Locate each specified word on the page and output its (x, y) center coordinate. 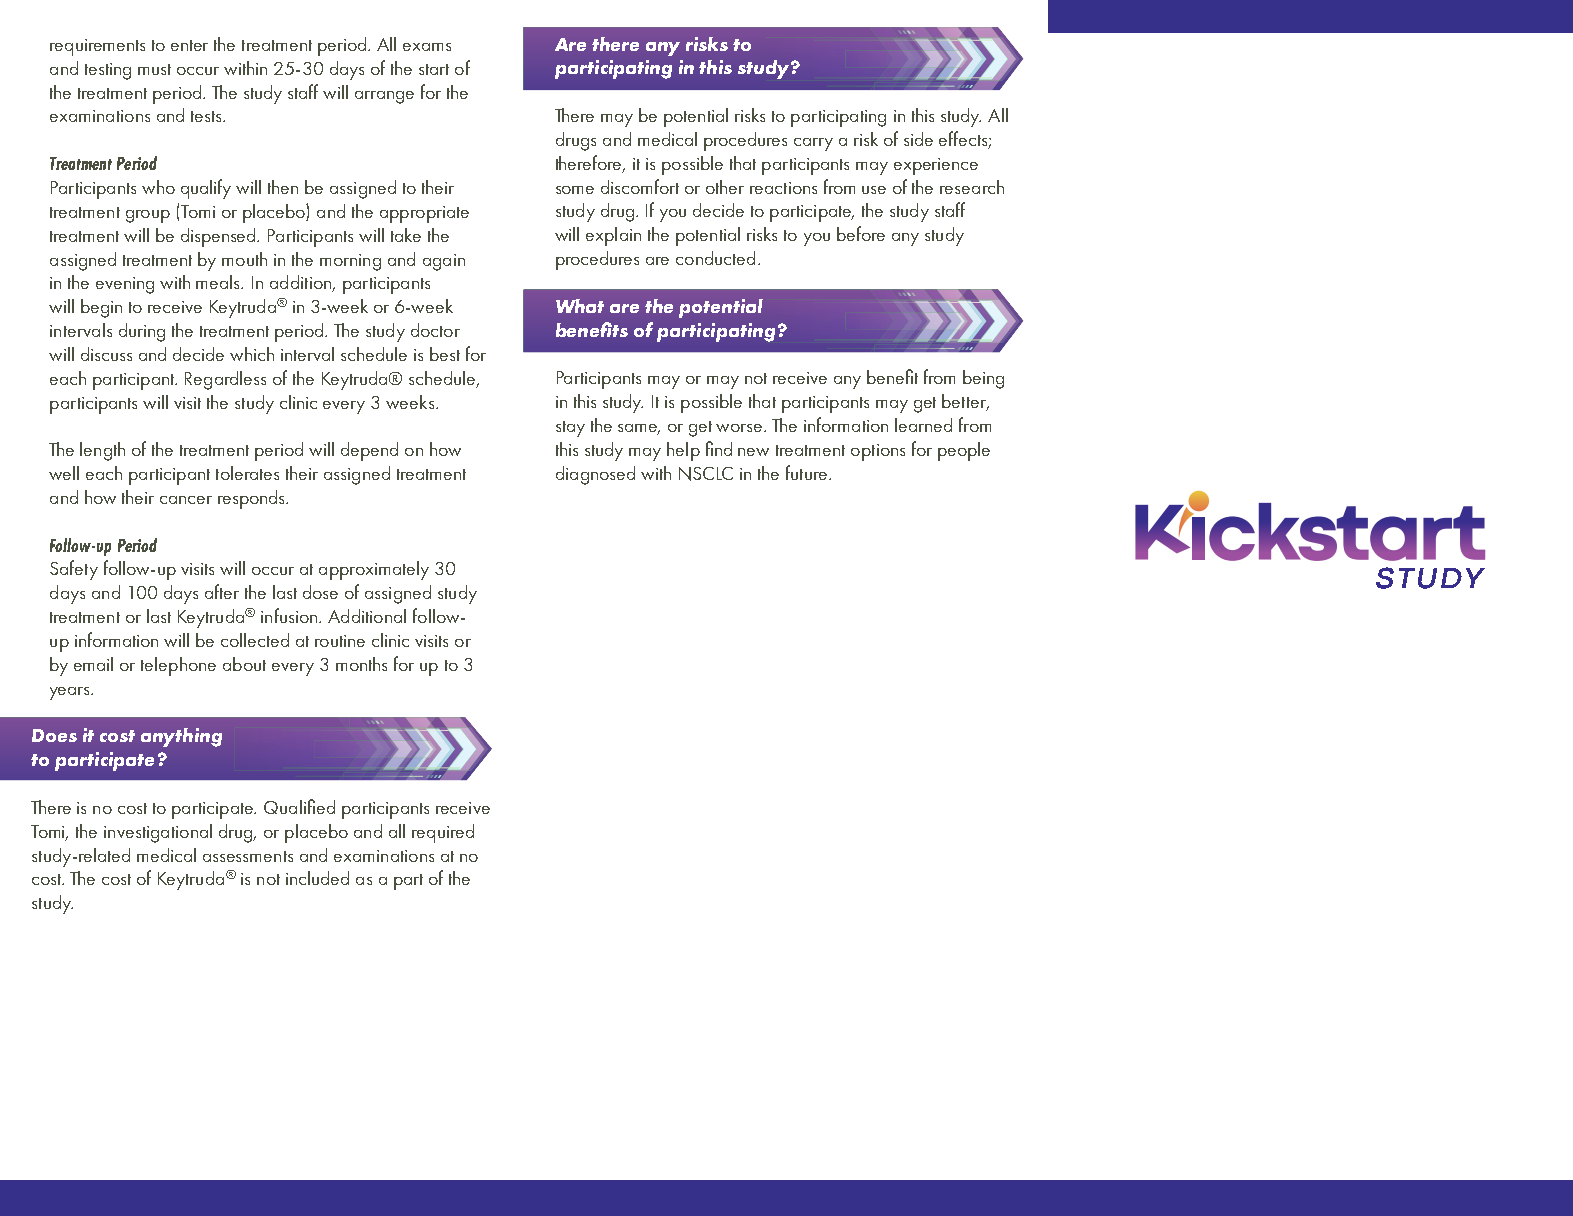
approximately (374, 570)
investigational (158, 833)
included (317, 878)
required (443, 833)
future (806, 472)
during (142, 332)
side (918, 139)
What (580, 306)
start (434, 69)
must (154, 69)
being (983, 379)
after (222, 591)
